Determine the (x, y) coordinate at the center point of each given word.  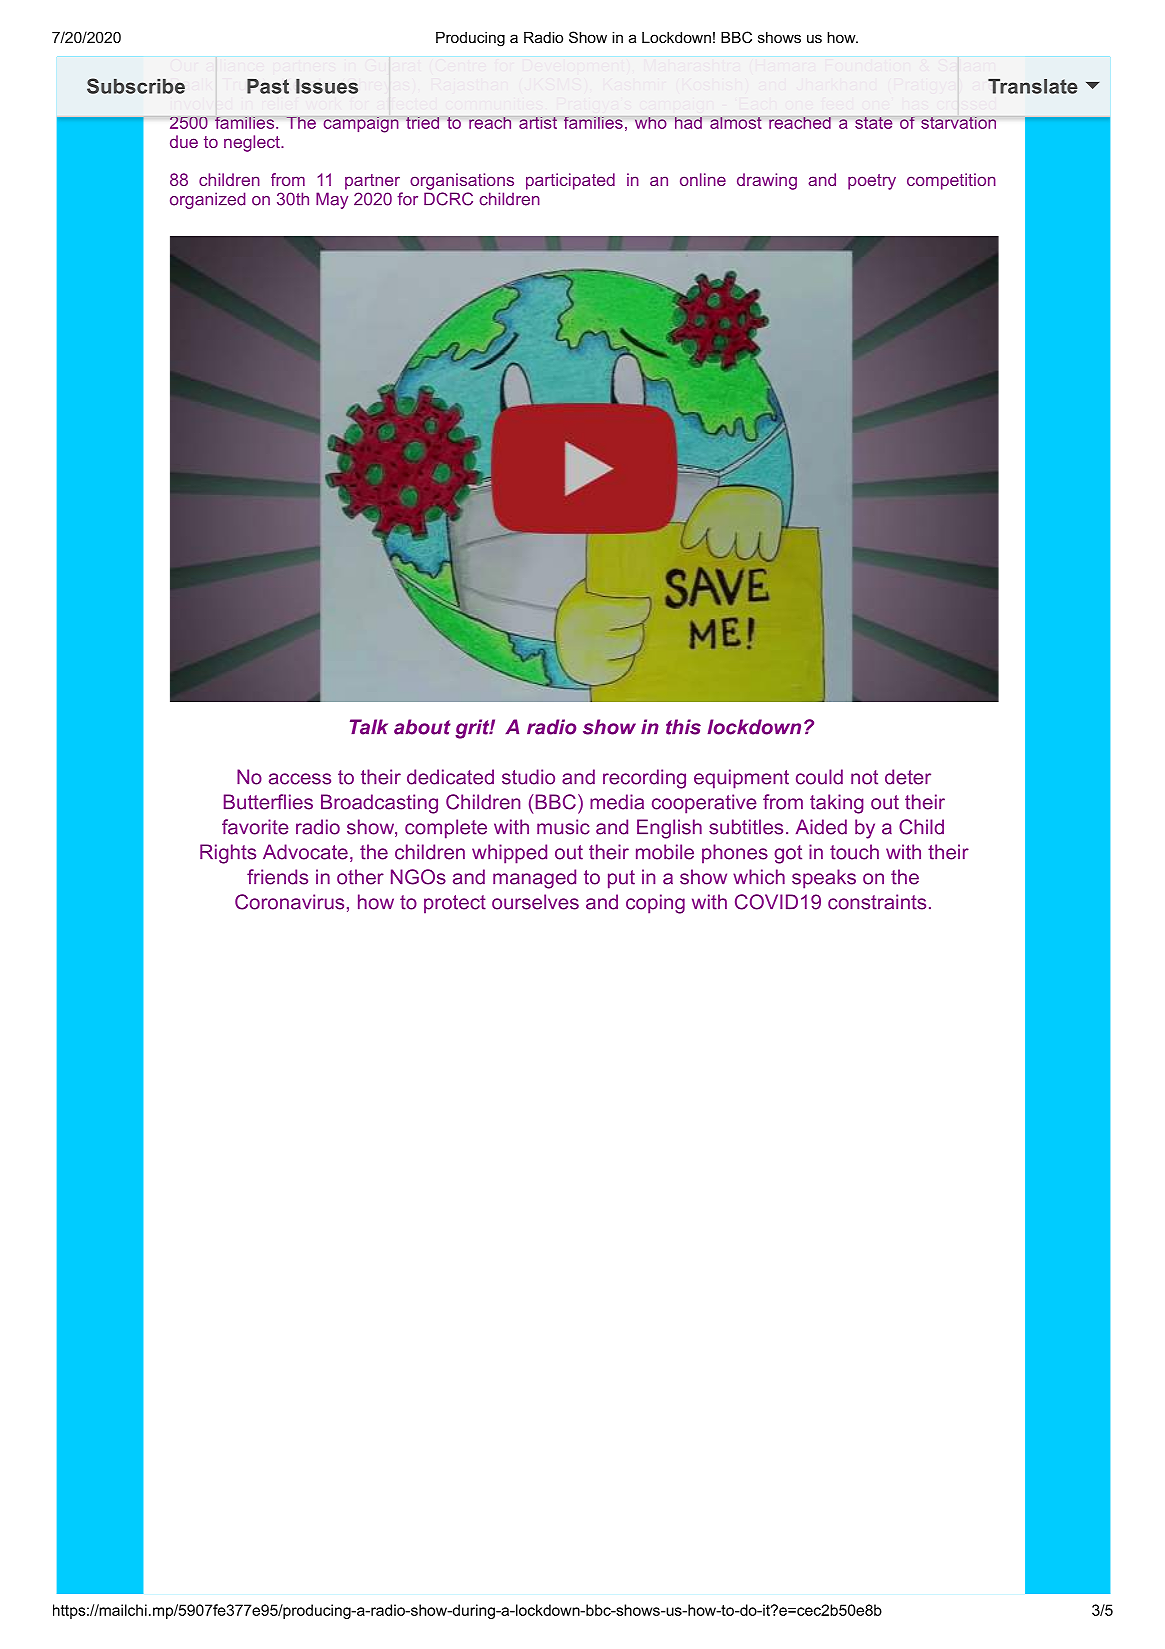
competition (951, 181)
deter (908, 777)
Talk (369, 727)
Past (268, 86)
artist (538, 123)
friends (277, 877)
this (683, 727)
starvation (958, 123)
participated (570, 181)
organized (207, 200)
